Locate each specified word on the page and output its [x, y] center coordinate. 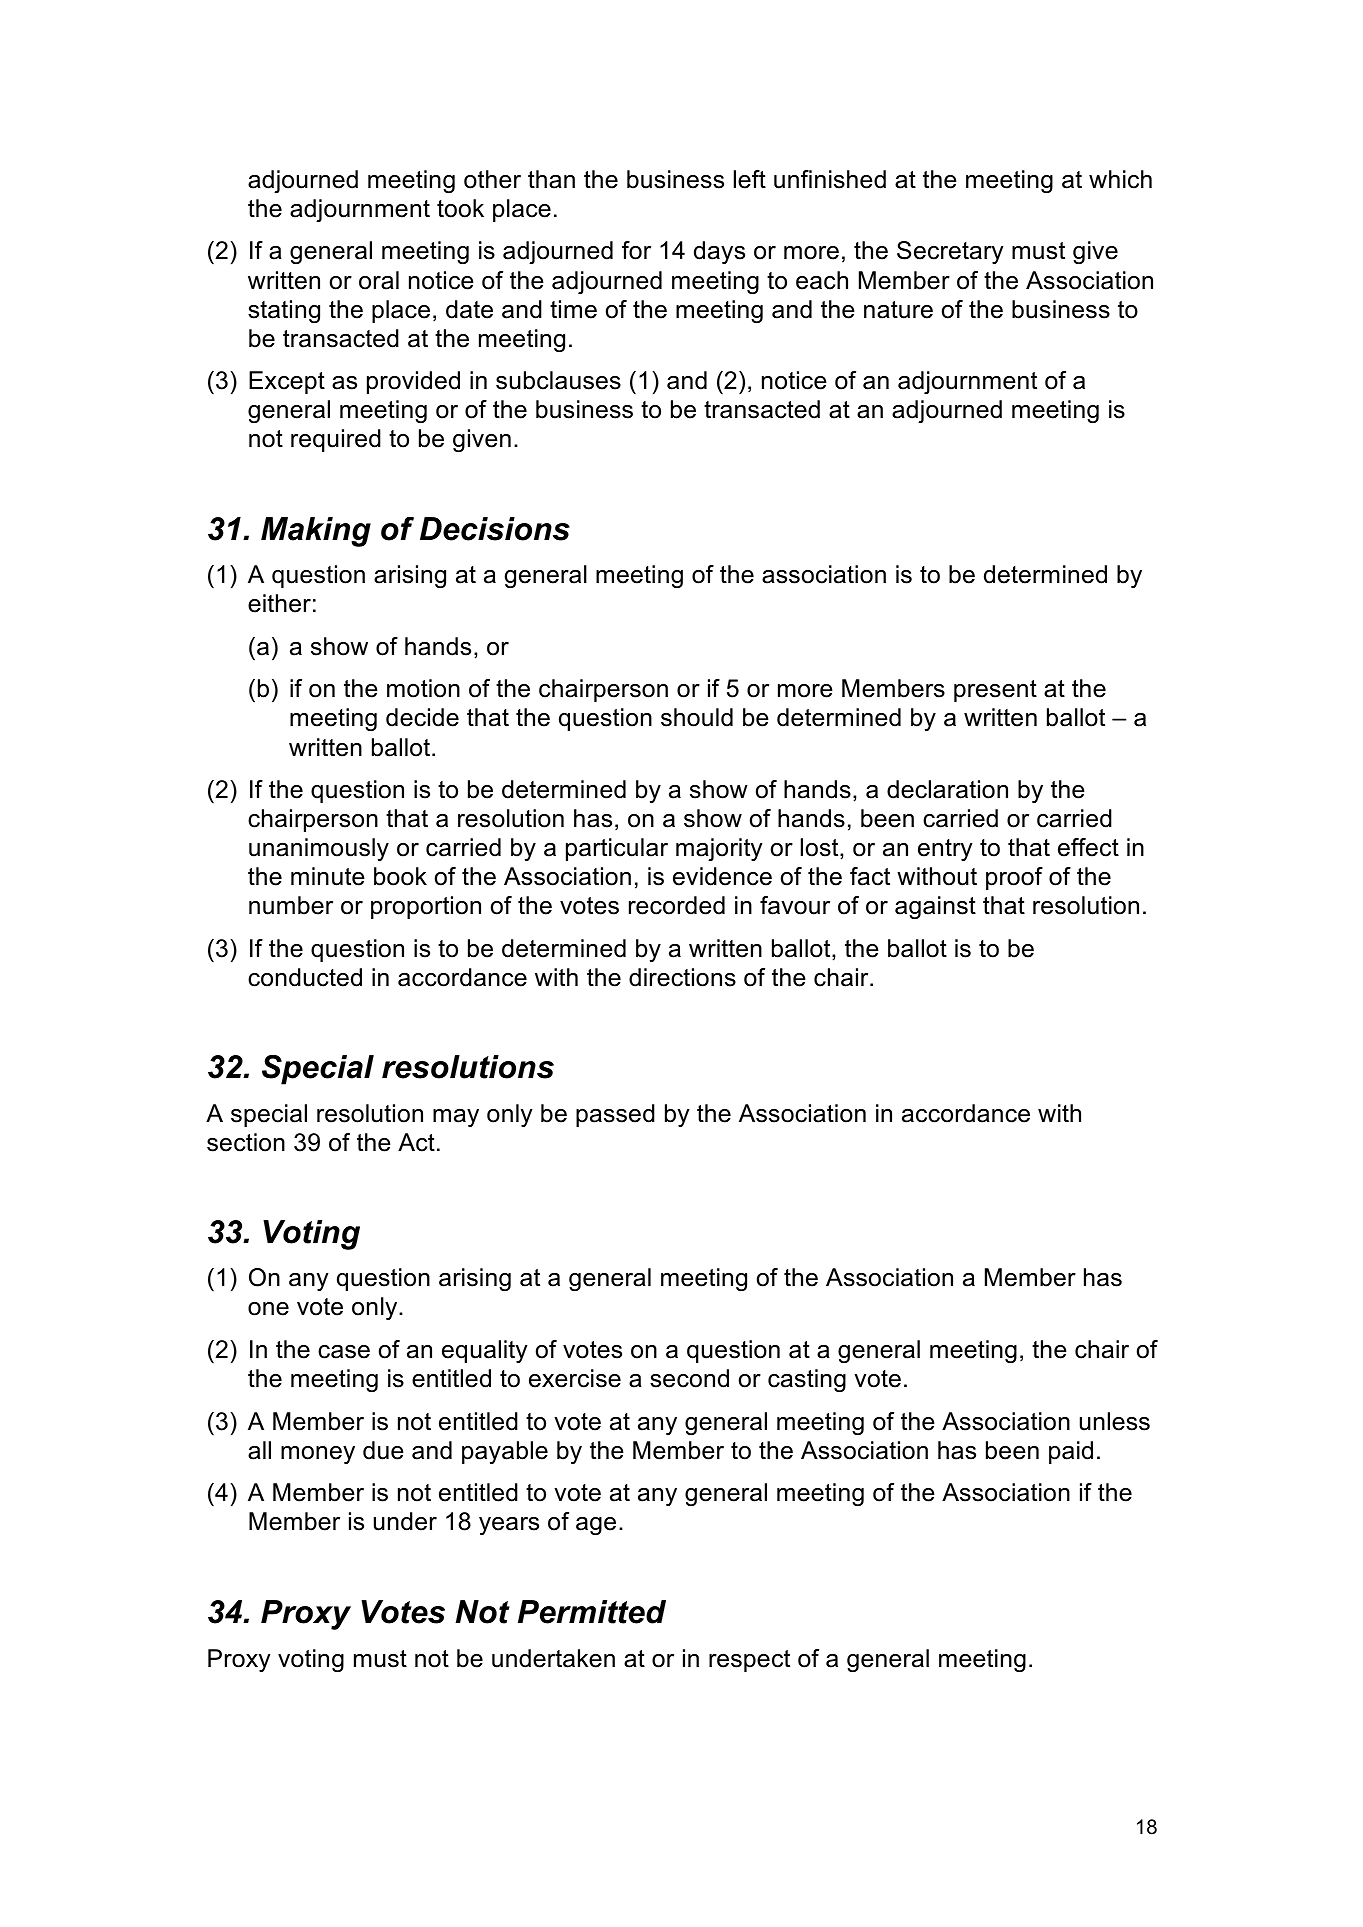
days [719, 252]
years [509, 1526]
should [697, 717]
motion [423, 688]
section [246, 1142]
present [995, 691]
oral [379, 280]
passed [615, 1115]
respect [749, 1661]
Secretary [950, 252]
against [935, 907]
